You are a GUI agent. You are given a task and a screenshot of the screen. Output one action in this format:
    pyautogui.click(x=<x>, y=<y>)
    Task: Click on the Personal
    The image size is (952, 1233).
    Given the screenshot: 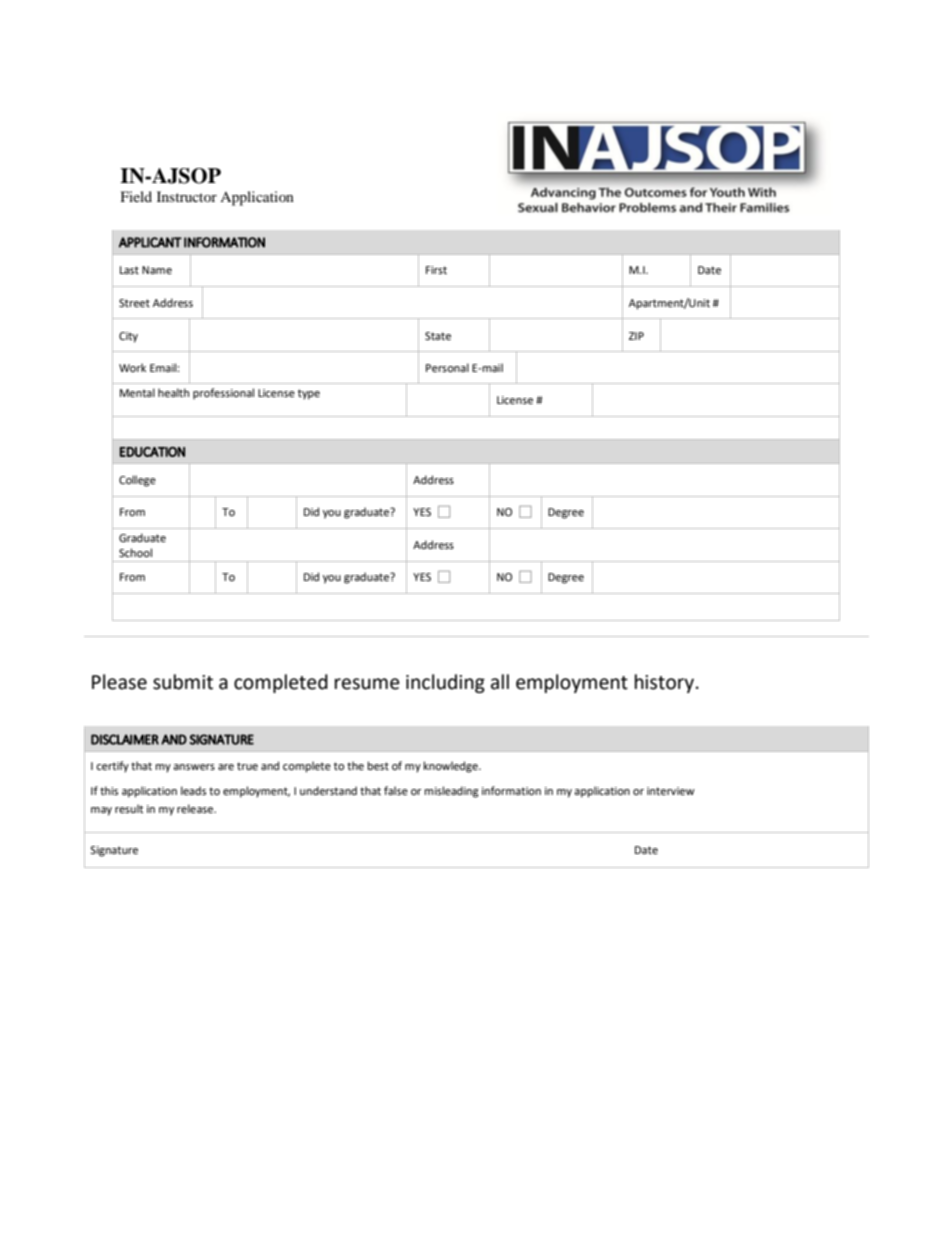 What is the action you would take?
    pyautogui.click(x=447, y=367)
